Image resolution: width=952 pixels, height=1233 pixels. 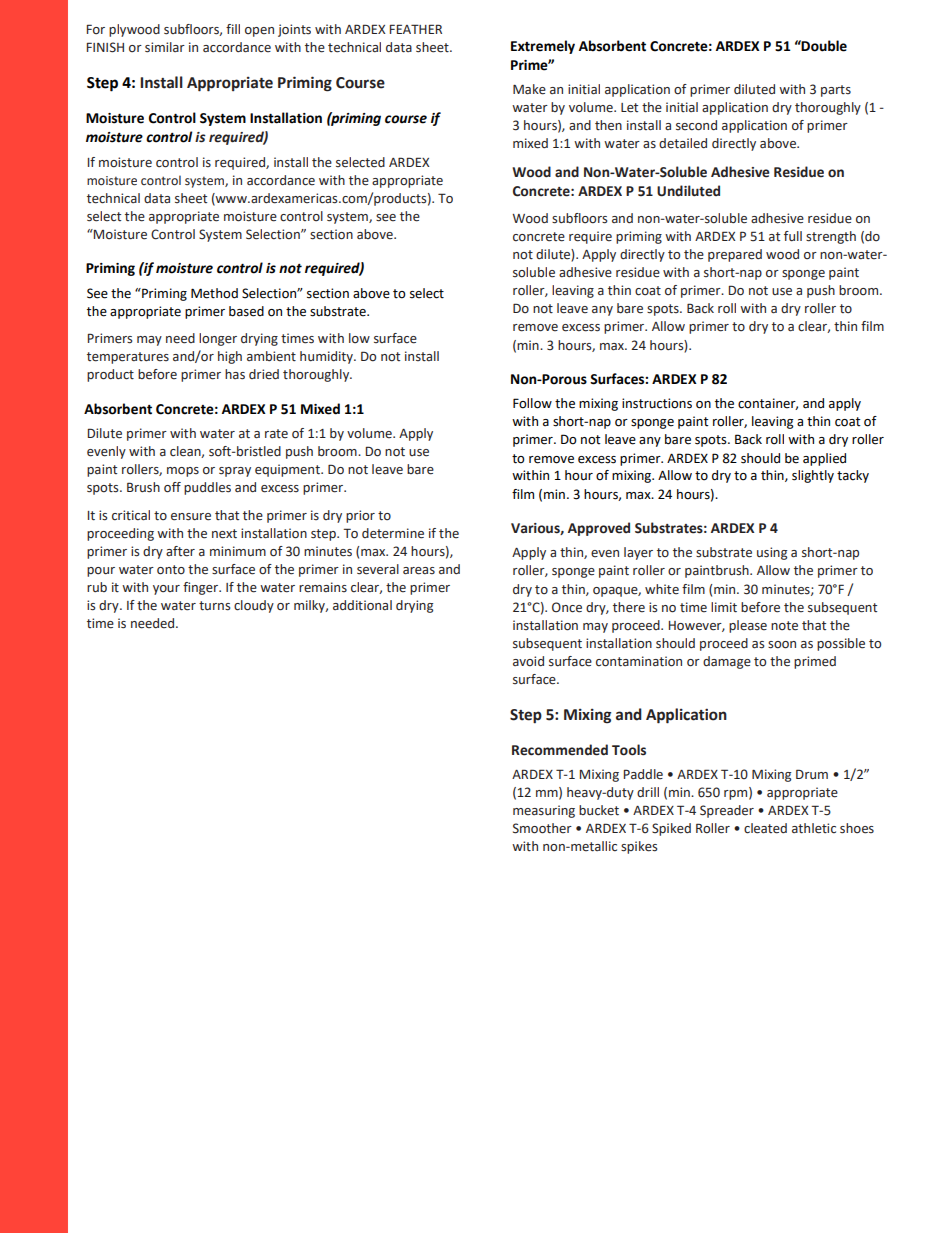 What do you see at coordinates (214, 293) in the screenshot?
I see `Method` at bounding box center [214, 293].
